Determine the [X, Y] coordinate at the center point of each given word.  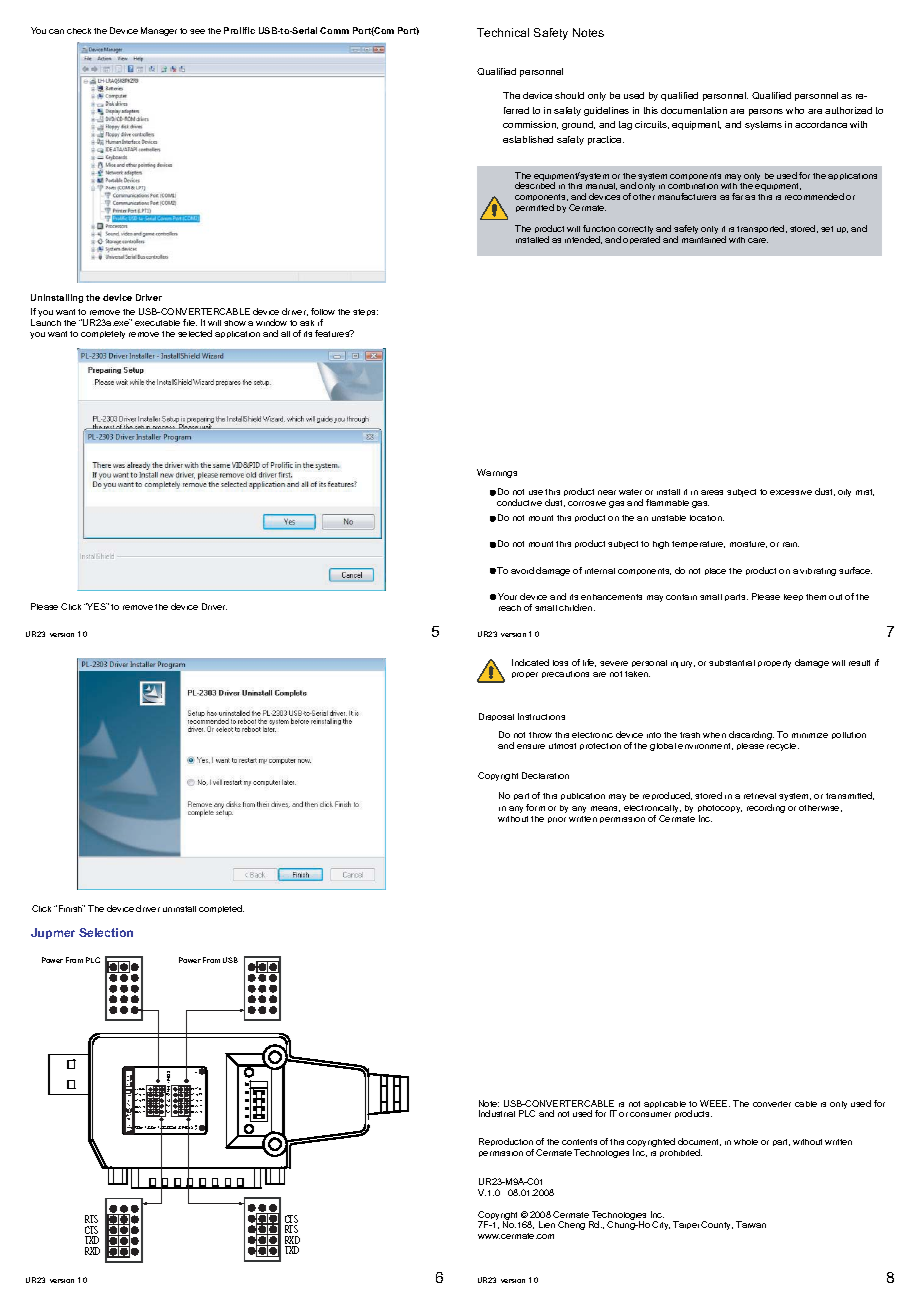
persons [766, 112]
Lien [547, 1224]
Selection [106, 932]
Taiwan [751, 1224]
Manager [159, 31]
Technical [503, 32]
